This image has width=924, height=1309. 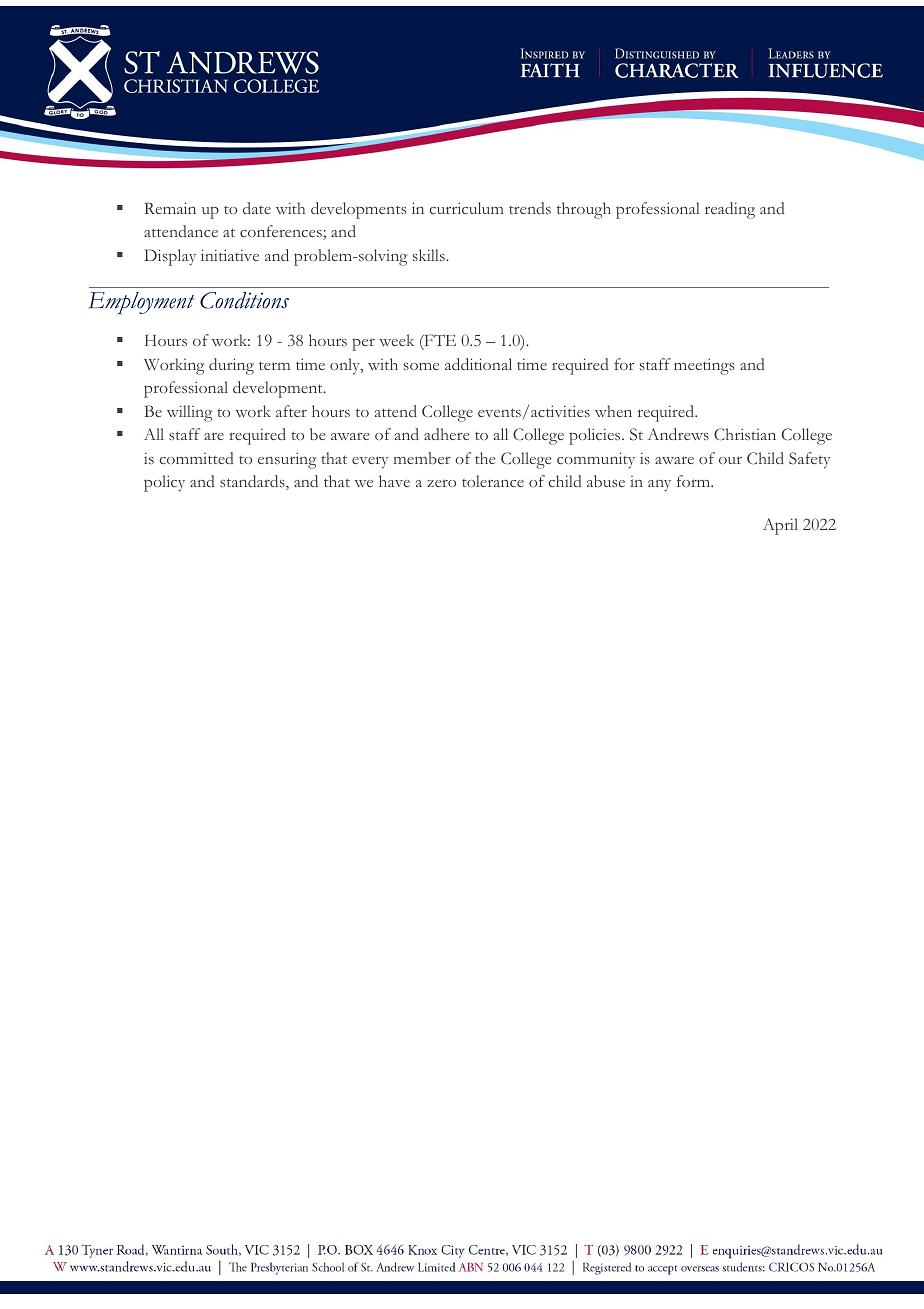 I want to click on date, so click(x=257, y=208).
